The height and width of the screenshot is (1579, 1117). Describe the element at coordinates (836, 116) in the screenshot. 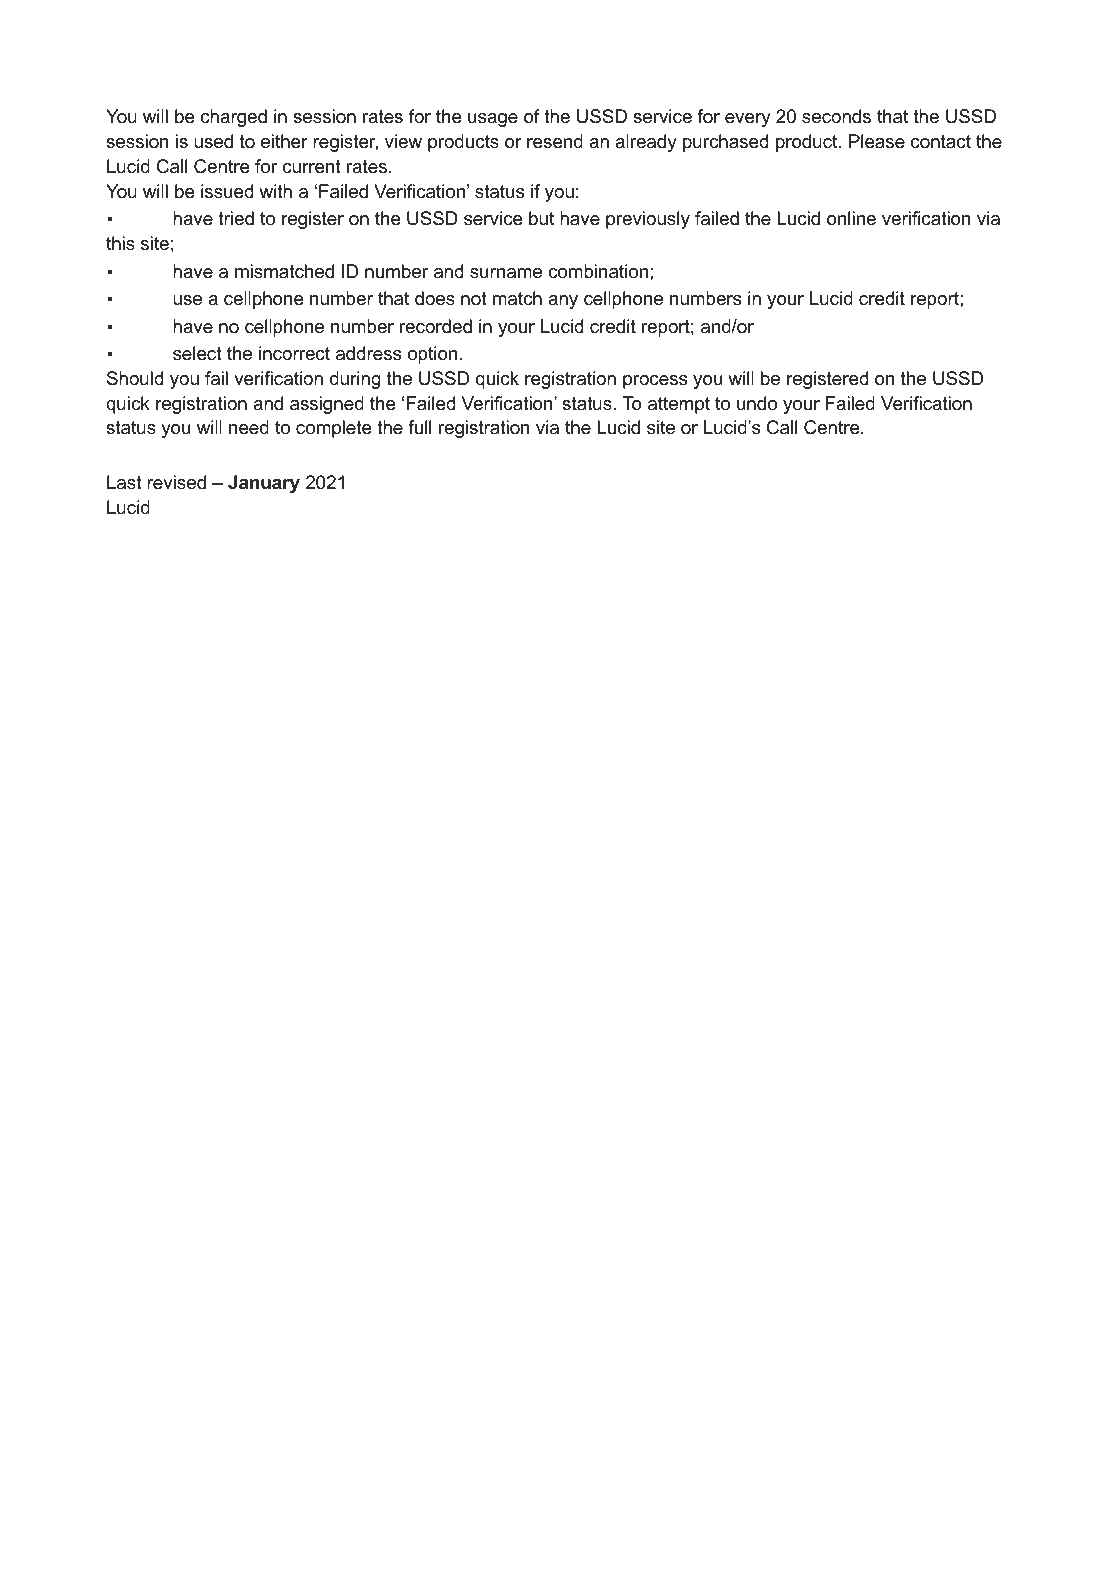

I see `seconds` at that location.
